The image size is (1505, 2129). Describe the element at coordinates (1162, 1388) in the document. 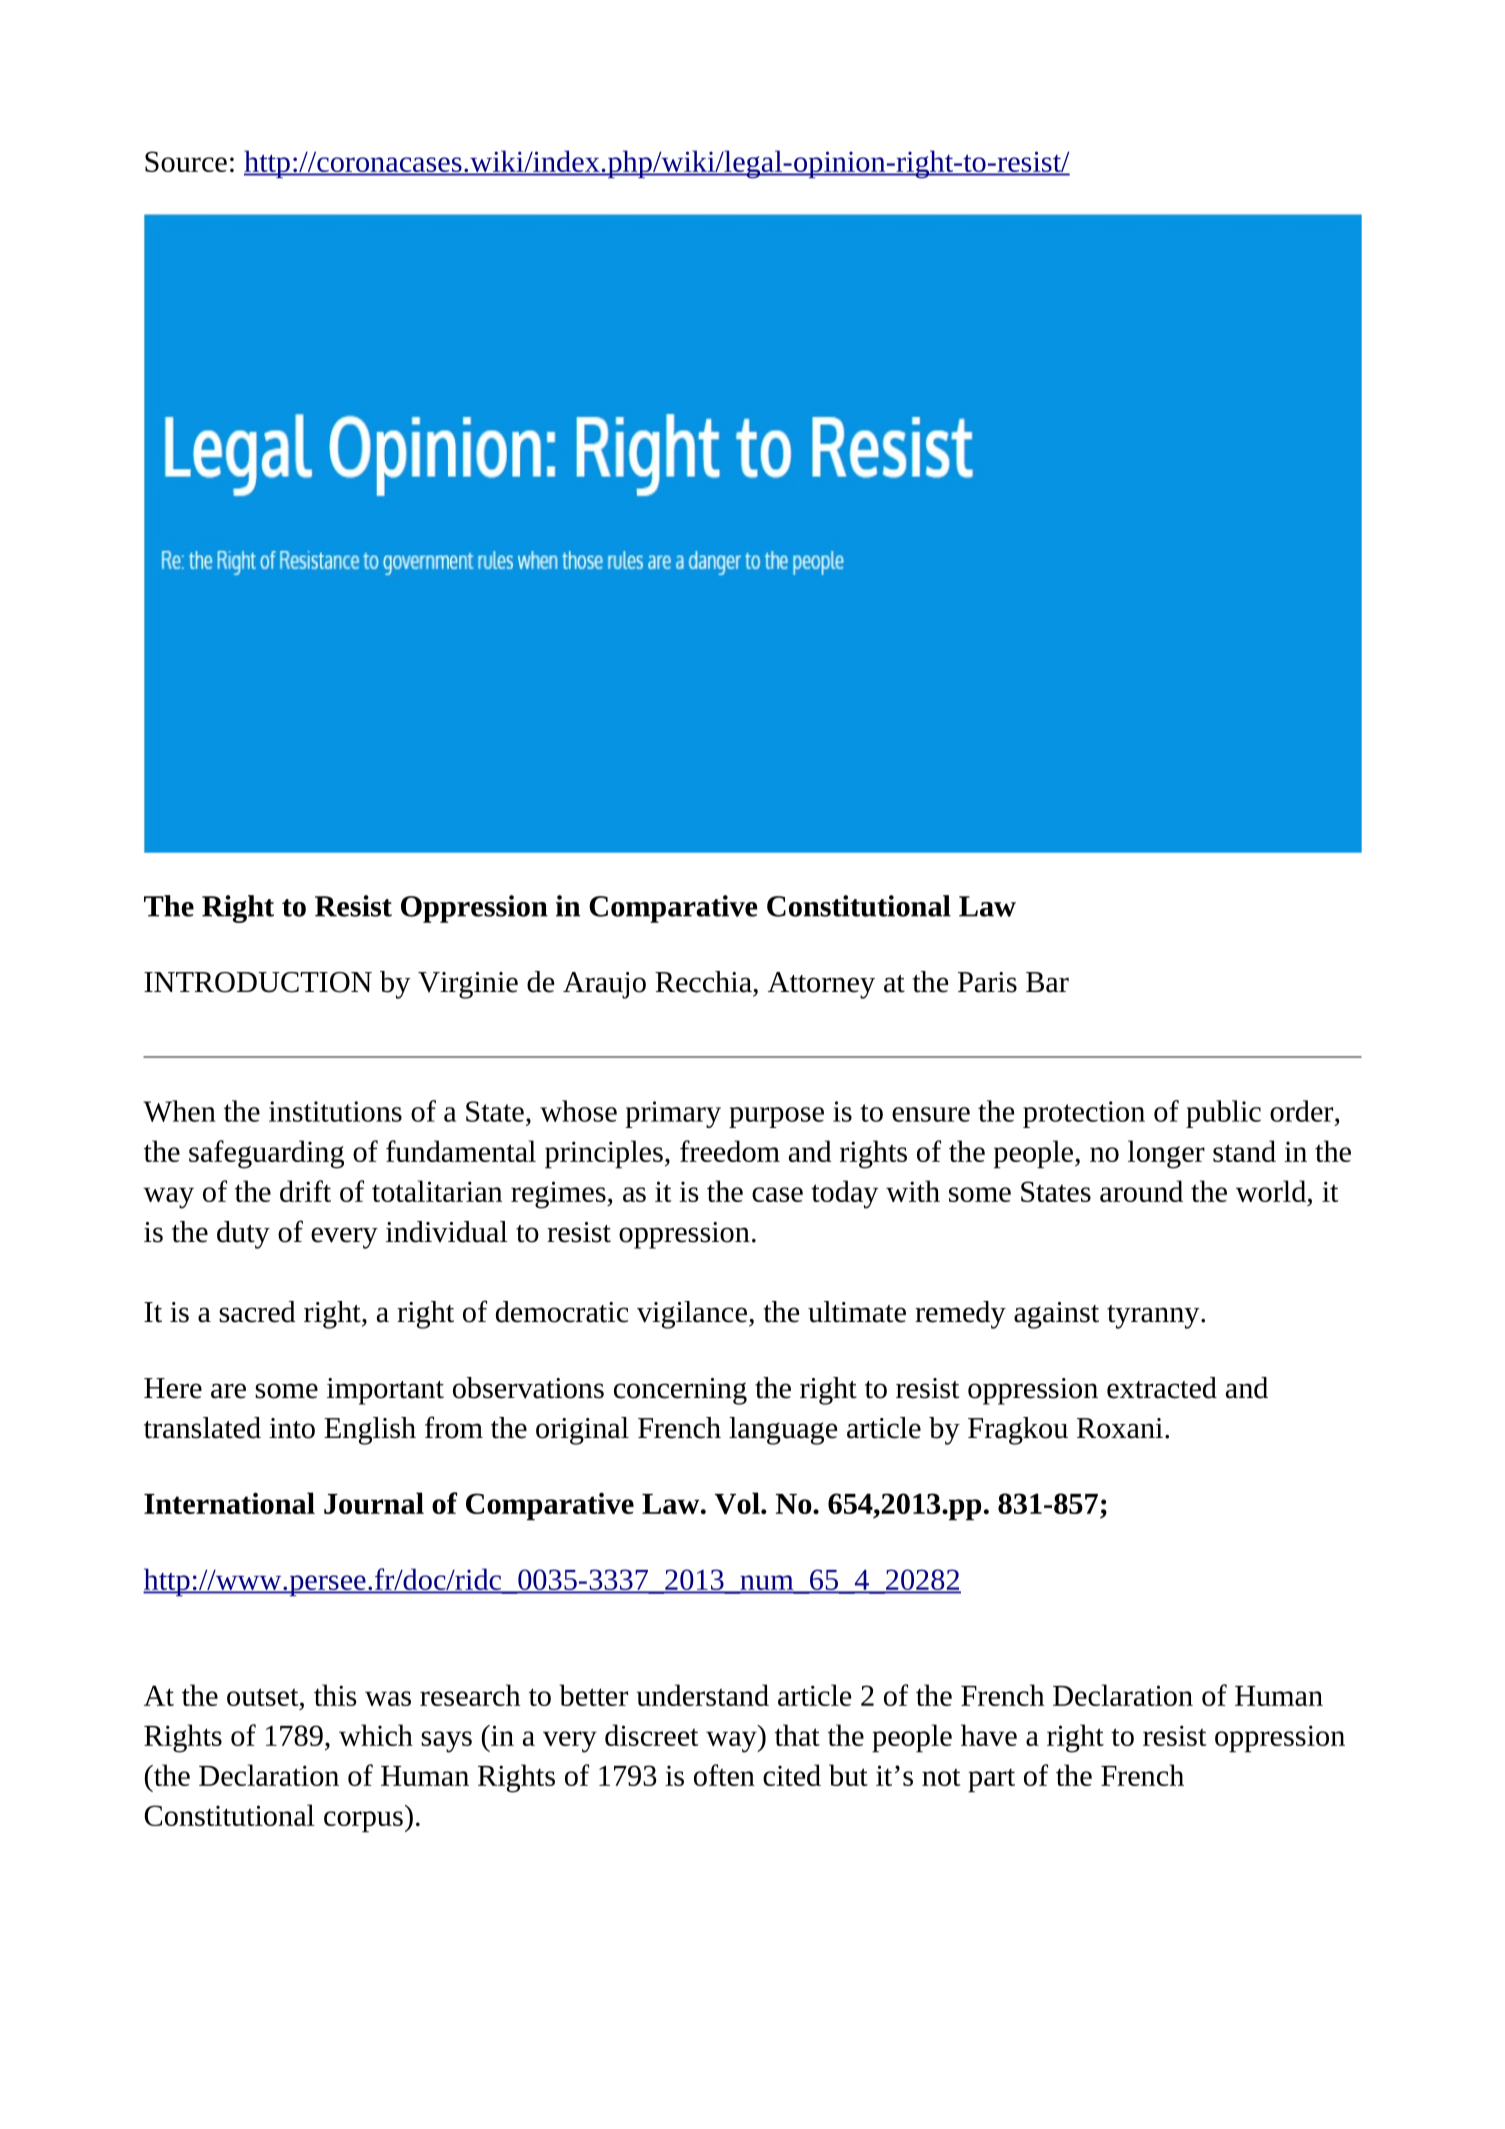

I see `extracted` at that location.
